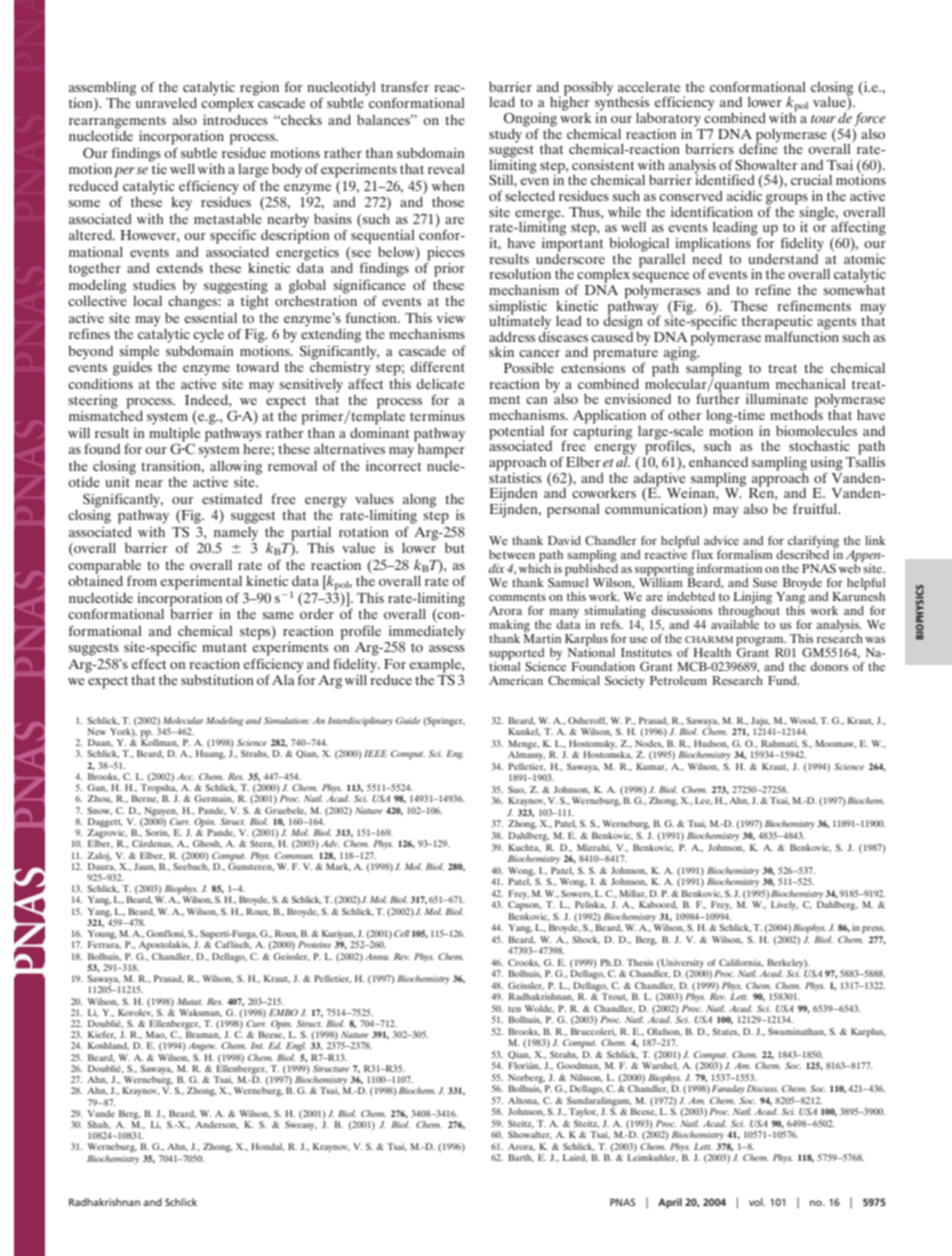 This document has width=952, height=1256. What do you see at coordinates (749, 610) in the document?
I see `throughout` at bounding box center [749, 610].
